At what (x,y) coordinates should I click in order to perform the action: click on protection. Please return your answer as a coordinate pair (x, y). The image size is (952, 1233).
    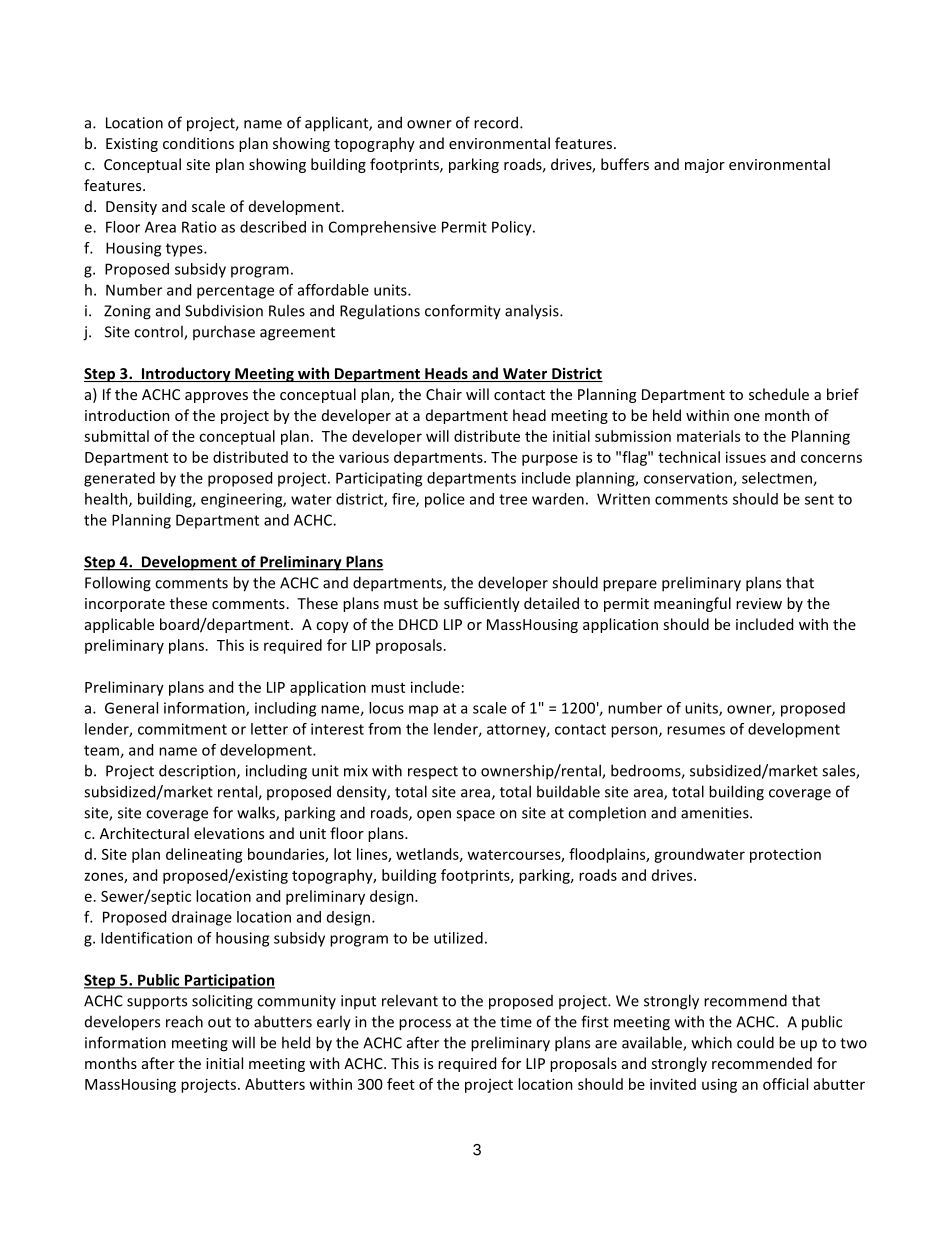
    Looking at the image, I should click on (785, 856).
